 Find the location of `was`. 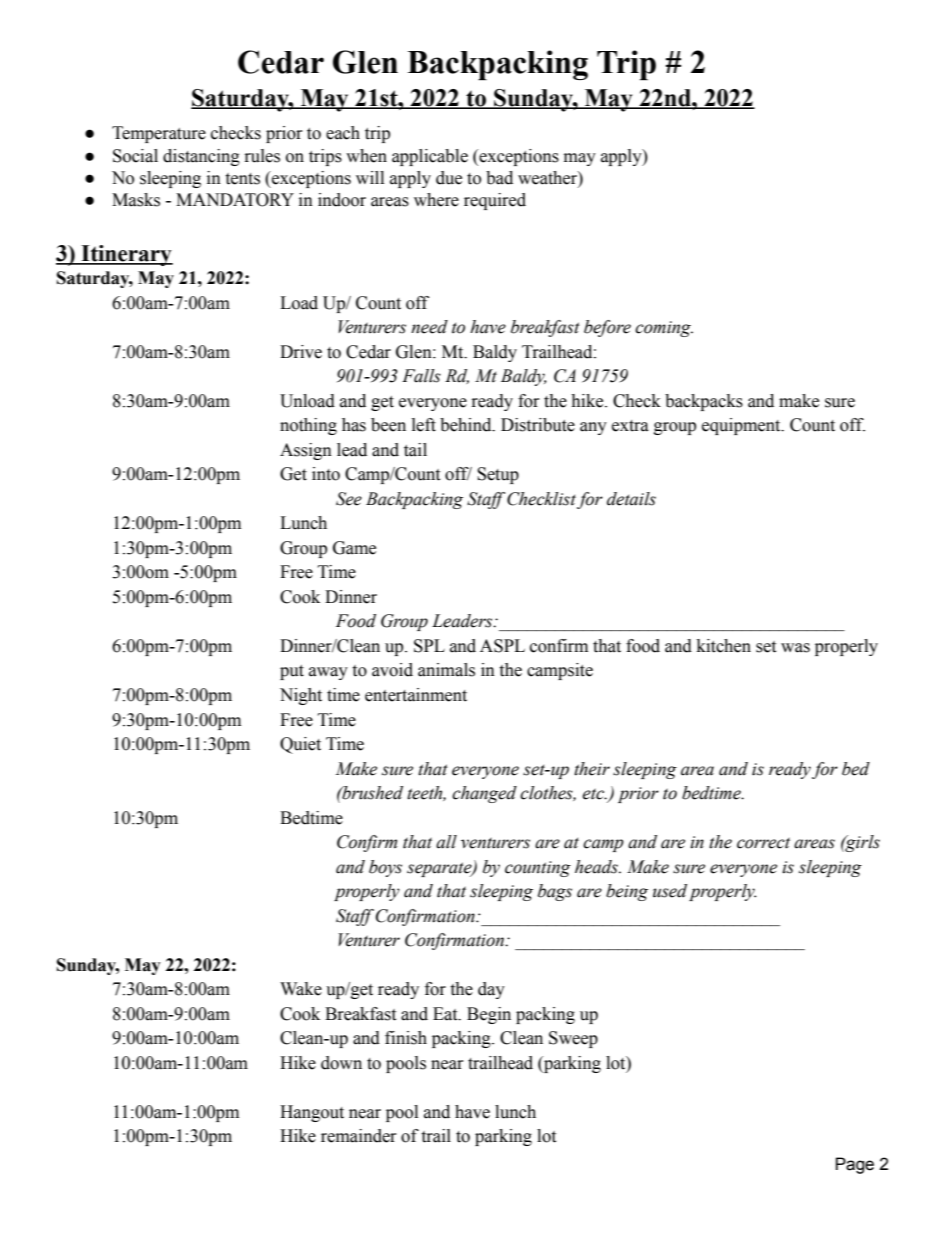

was is located at coordinates (795, 648).
